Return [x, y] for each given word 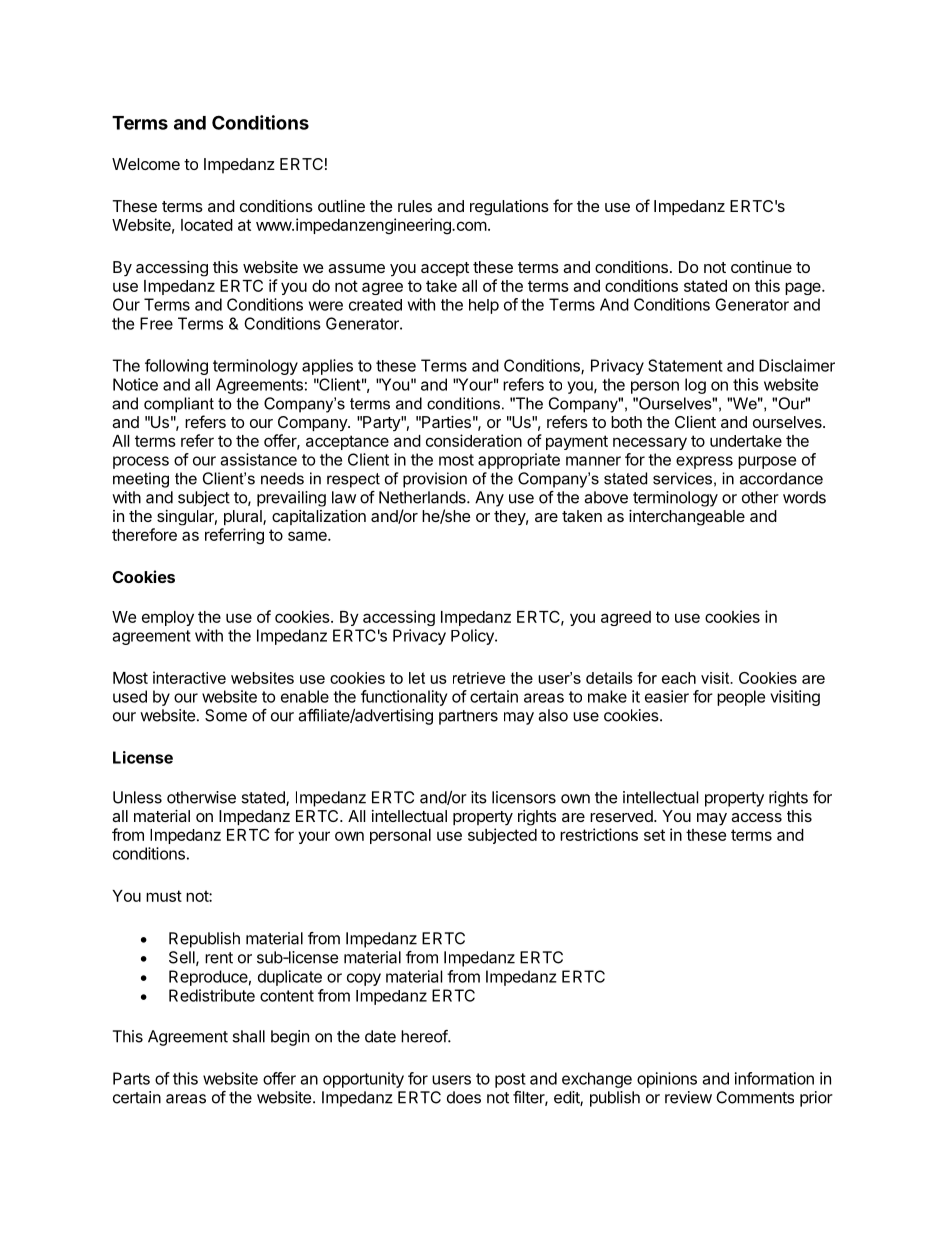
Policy [473, 637]
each [679, 678]
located [207, 225]
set [654, 835]
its [479, 797]
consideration [474, 440]
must [164, 896]
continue [761, 267]
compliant [179, 405]
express [704, 462]
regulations [509, 208]
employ [168, 618]
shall [248, 1036]
